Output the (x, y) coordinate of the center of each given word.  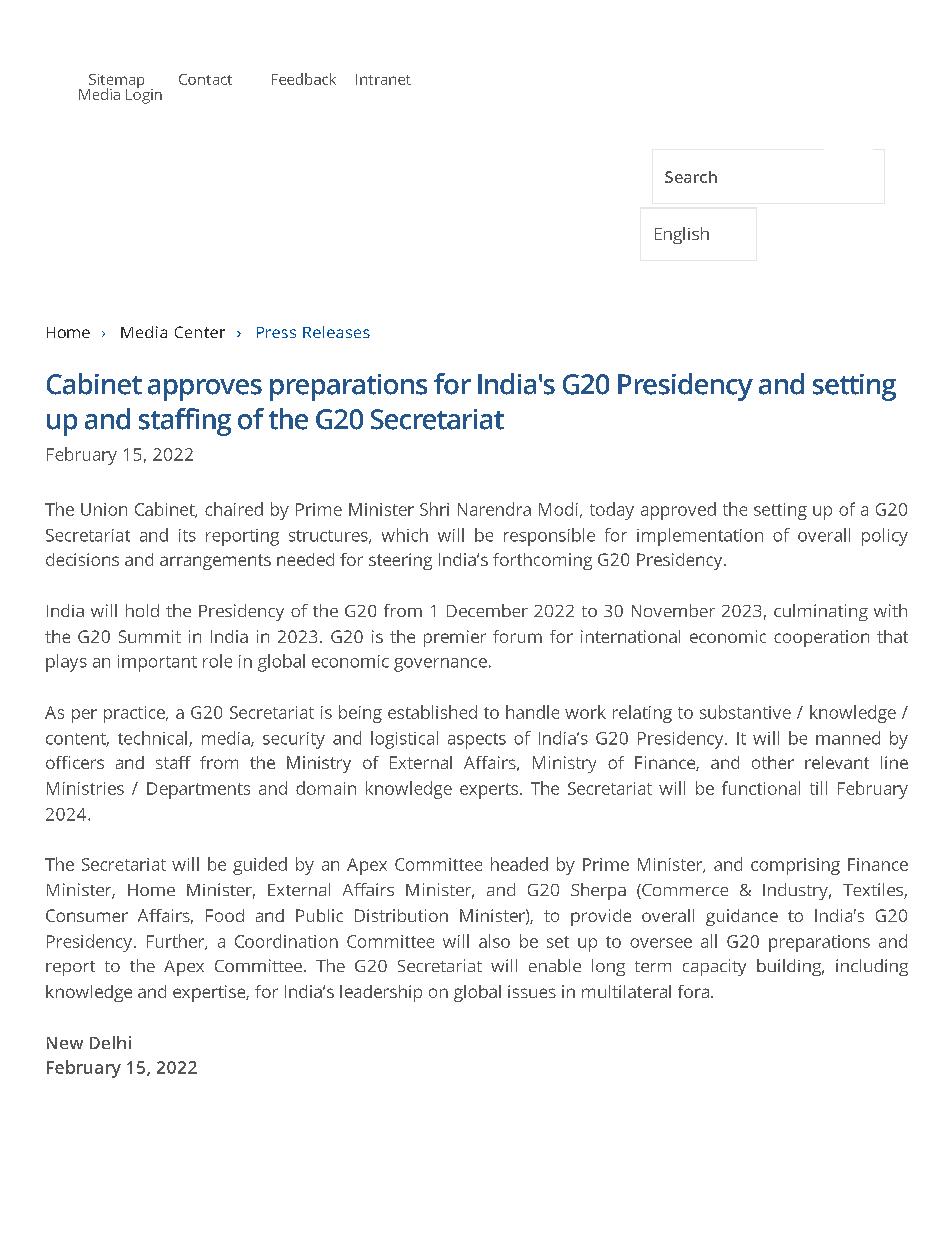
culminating (821, 612)
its (187, 535)
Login (144, 95)
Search (691, 177)
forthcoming (542, 561)
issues (532, 991)
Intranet (383, 79)
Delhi (110, 1042)
